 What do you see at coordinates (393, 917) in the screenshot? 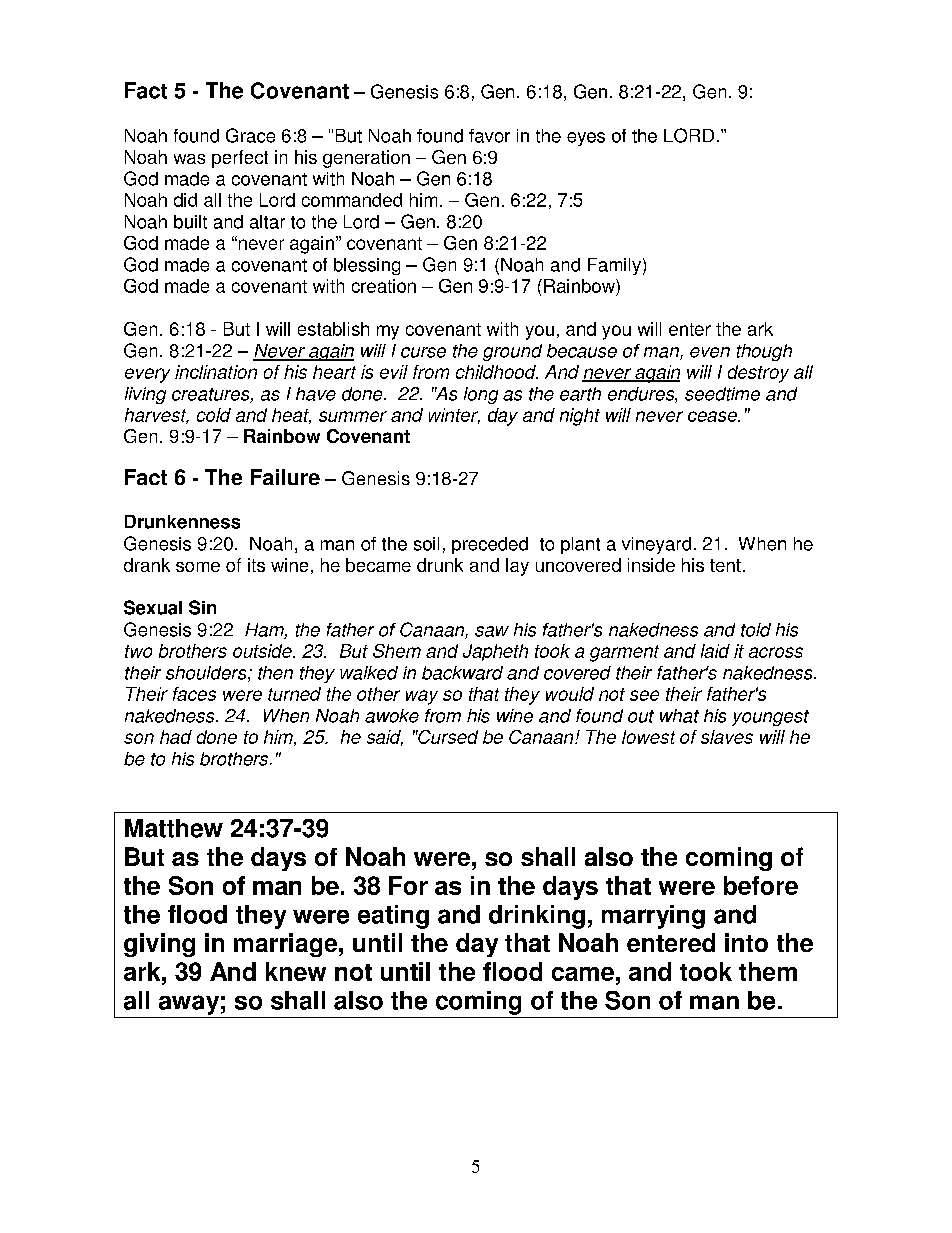
I see `eating` at bounding box center [393, 917].
